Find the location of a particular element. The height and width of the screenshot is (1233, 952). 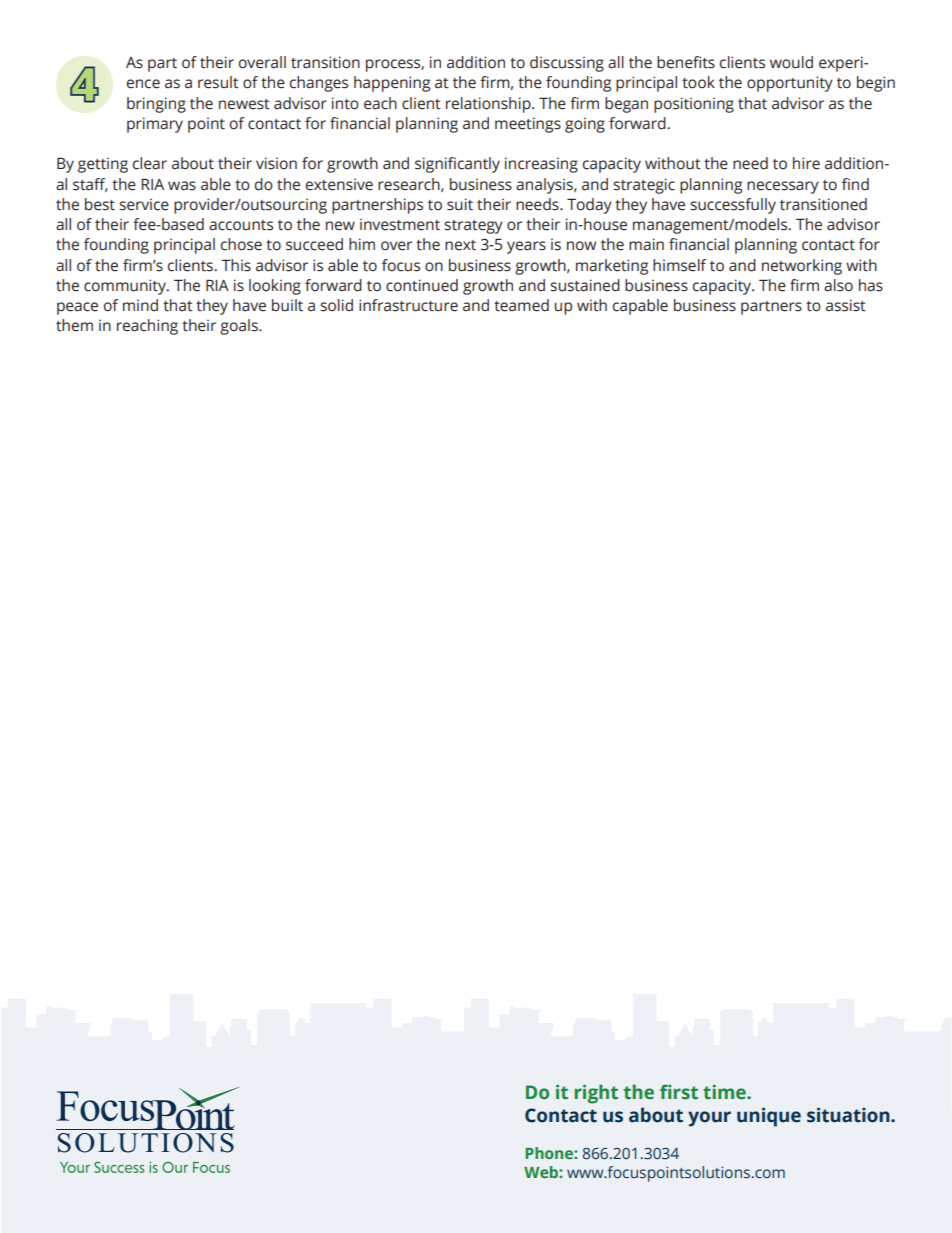

bringing is located at coordinates (156, 105).
